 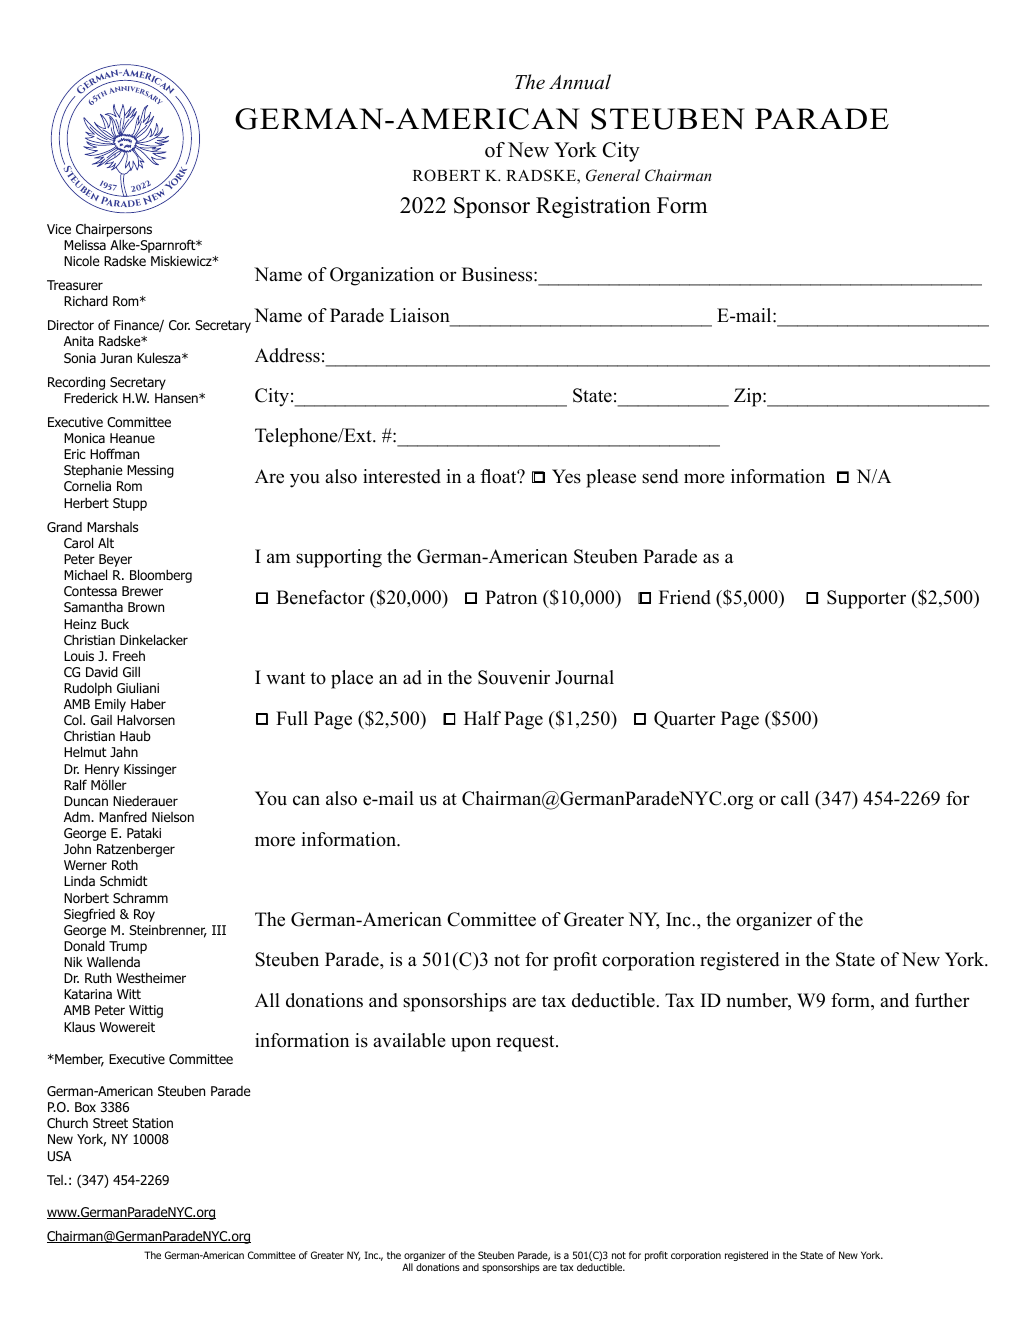 What do you see at coordinates (866, 599) in the page?
I see `Supporter` at bounding box center [866, 599].
